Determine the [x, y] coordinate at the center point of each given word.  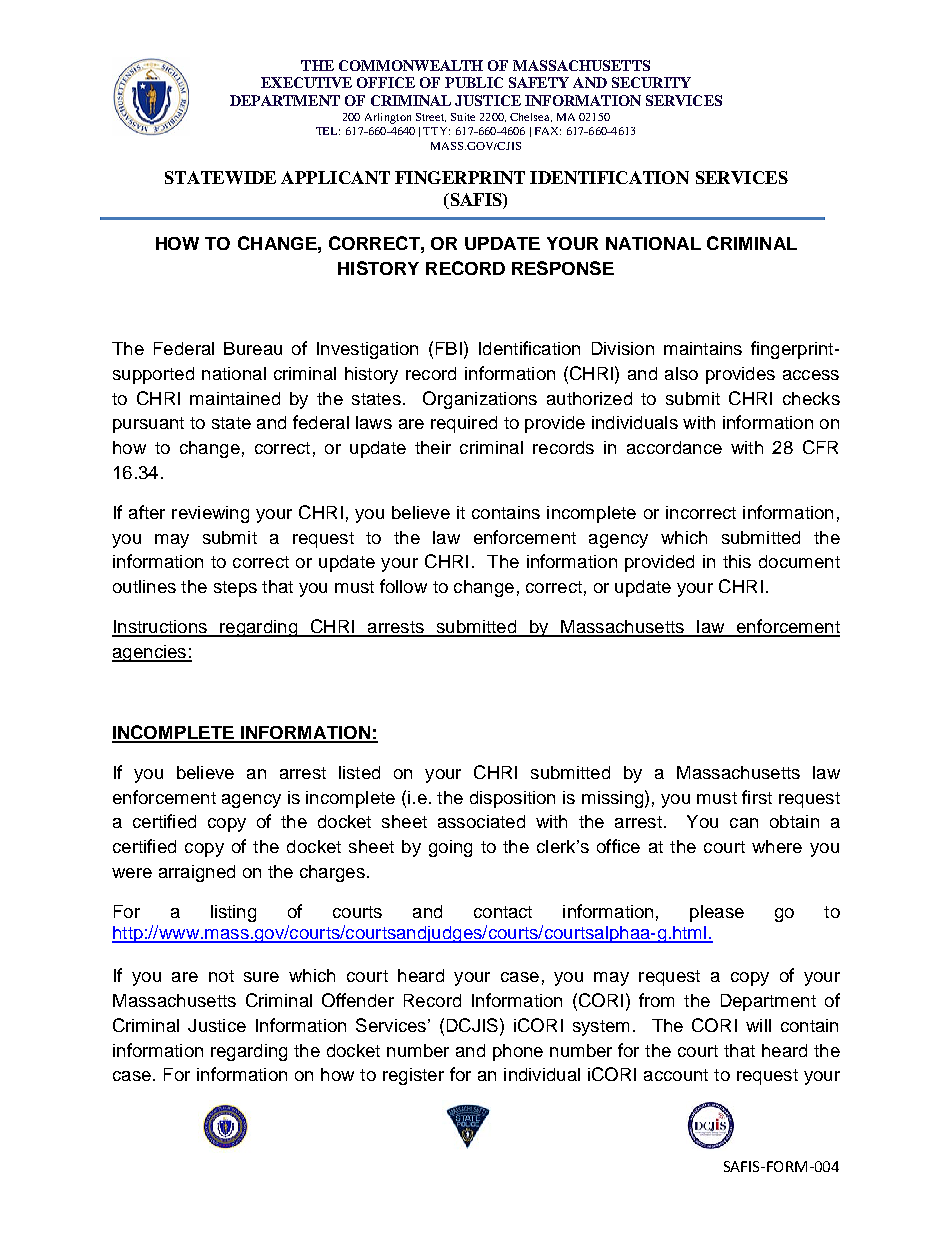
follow [403, 586]
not [221, 976]
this [737, 561]
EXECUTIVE [306, 82]
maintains [703, 348]
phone [518, 1052]
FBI [449, 348]
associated [481, 821]
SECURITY [651, 82]
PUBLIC [474, 82]
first [757, 797]
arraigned [197, 873]
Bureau [253, 348]
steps [235, 589]
